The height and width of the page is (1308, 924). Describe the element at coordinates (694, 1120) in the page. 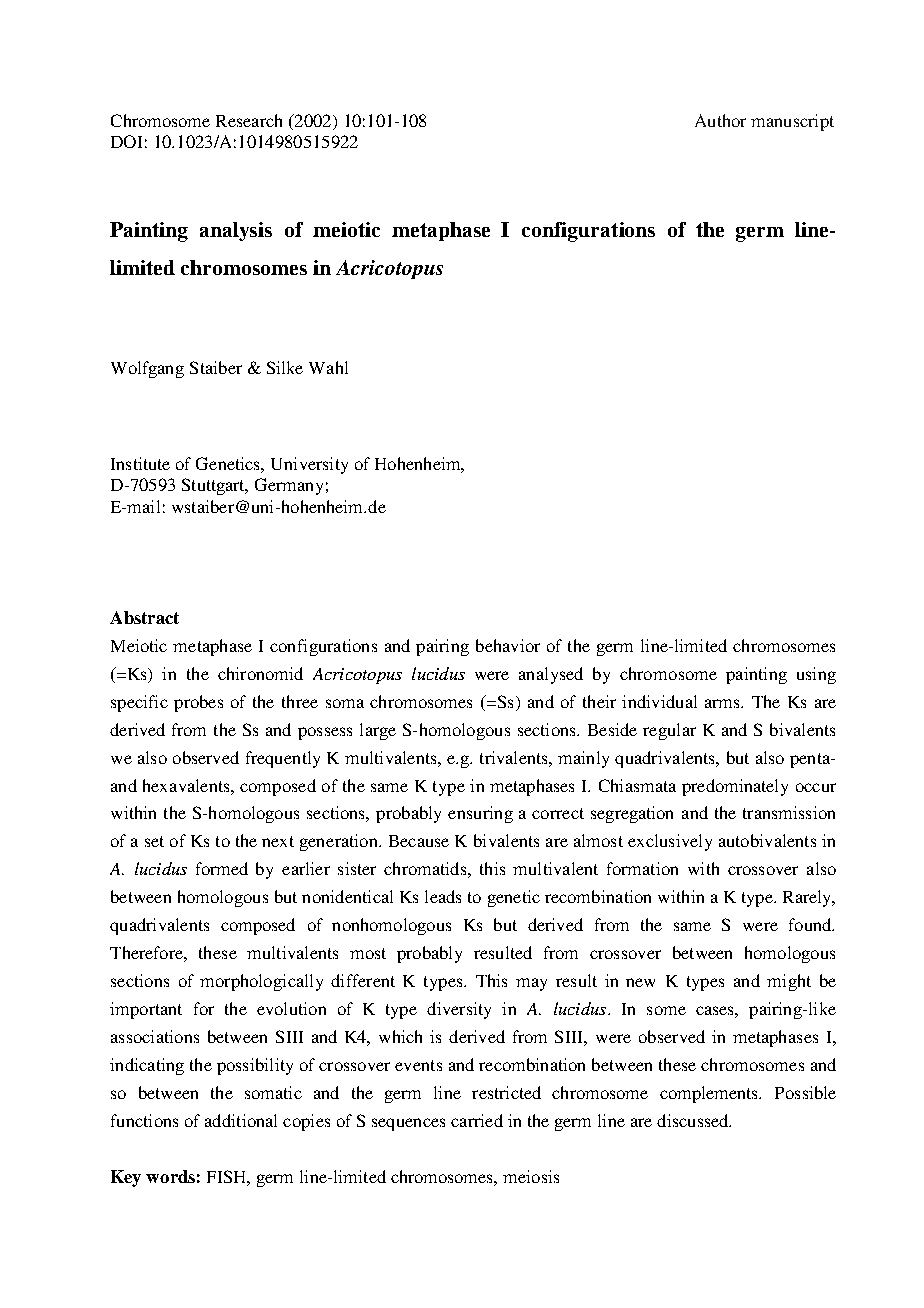

I see `discussed` at that location.
